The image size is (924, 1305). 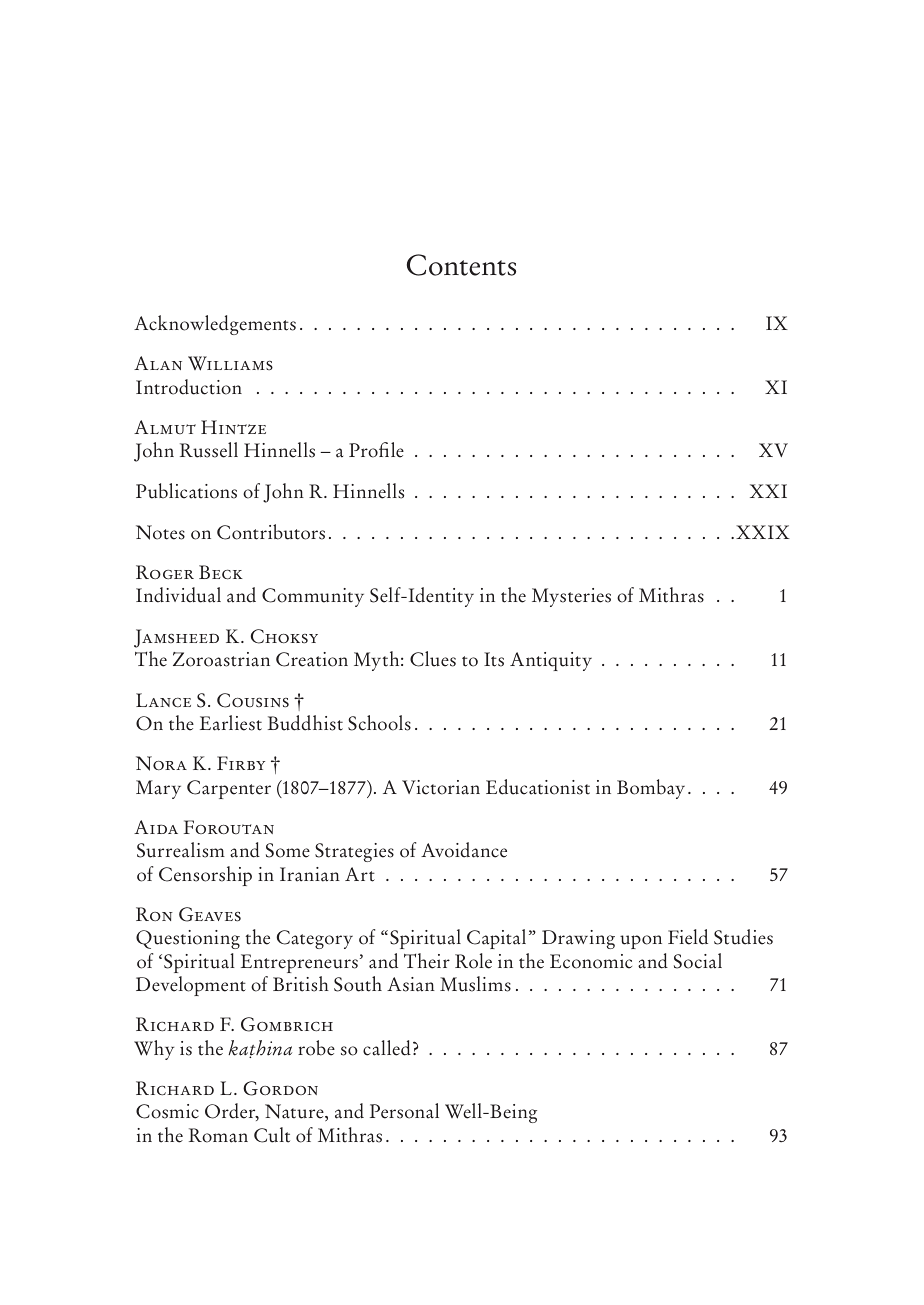 I want to click on Its, so click(x=494, y=659).
